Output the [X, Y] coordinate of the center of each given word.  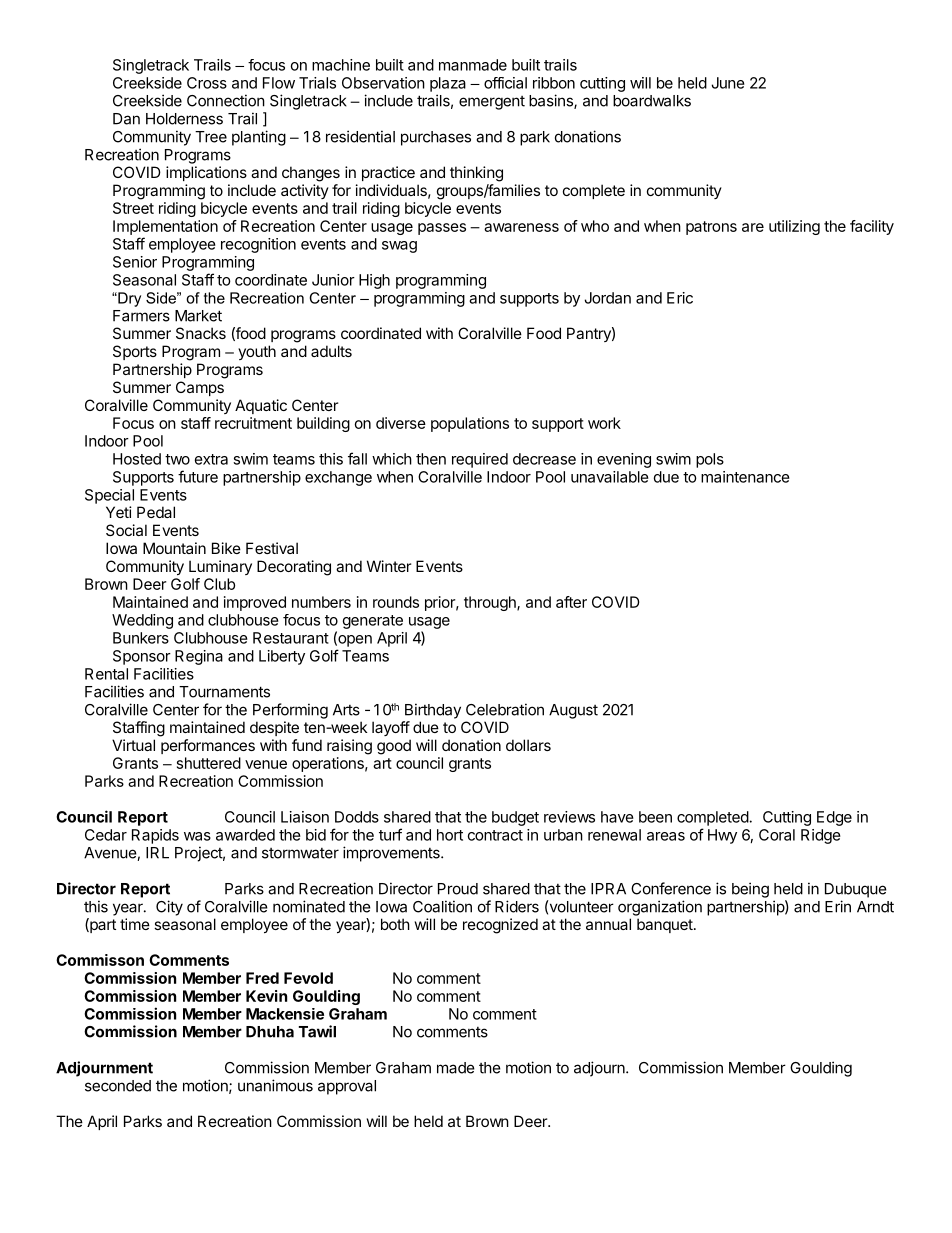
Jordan [607, 298]
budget [515, 818]
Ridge [821, 836]
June [728, 83]
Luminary [220, 567]
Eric [680, 298]
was [197, 836]
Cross [207, 83]
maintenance [745, 477]
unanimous [275, 1085]
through [491, 603]
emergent [492, 103]
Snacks [201, 333]
